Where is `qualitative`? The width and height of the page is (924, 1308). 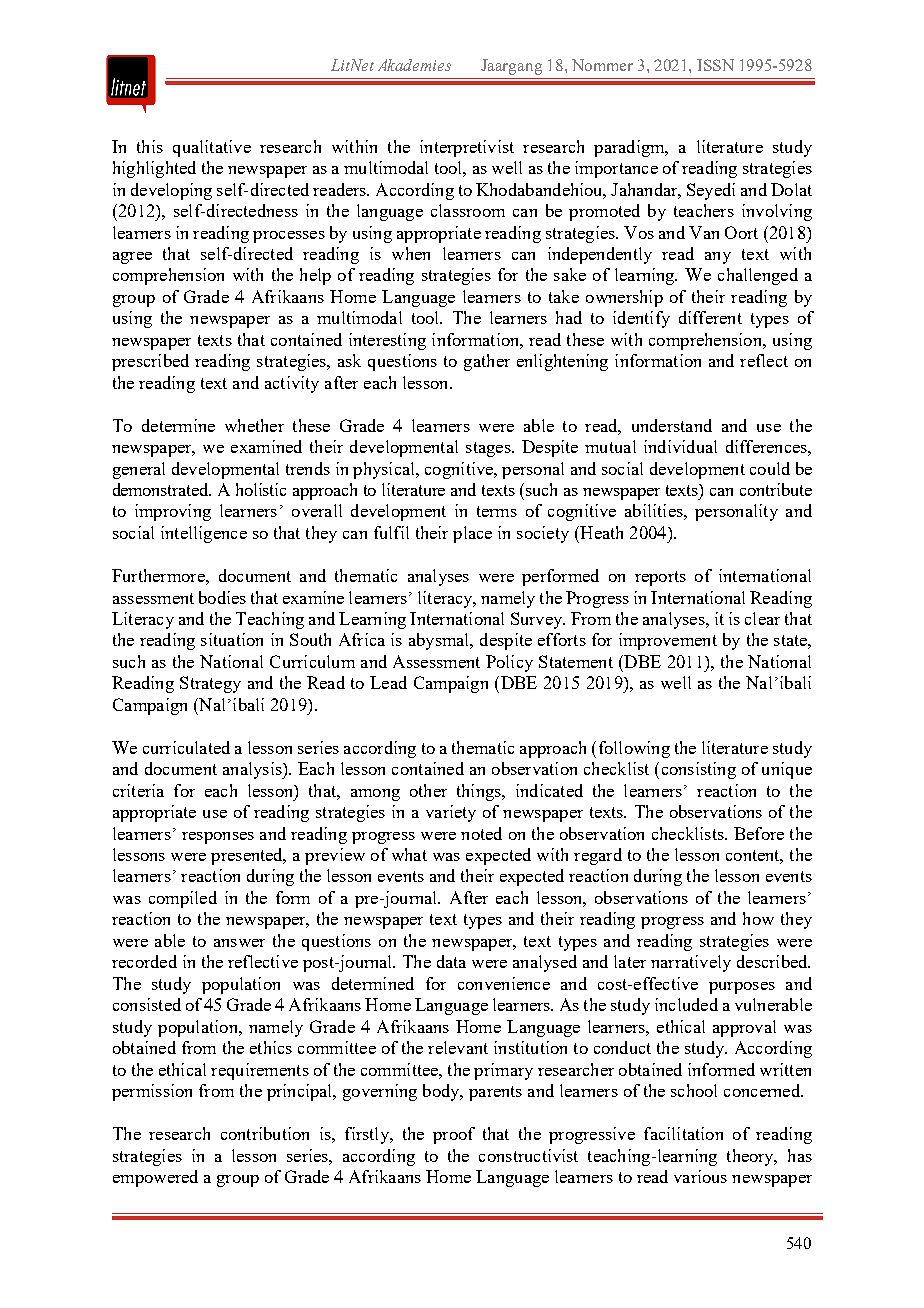
qualitative is located at coordinates (212, 148).
